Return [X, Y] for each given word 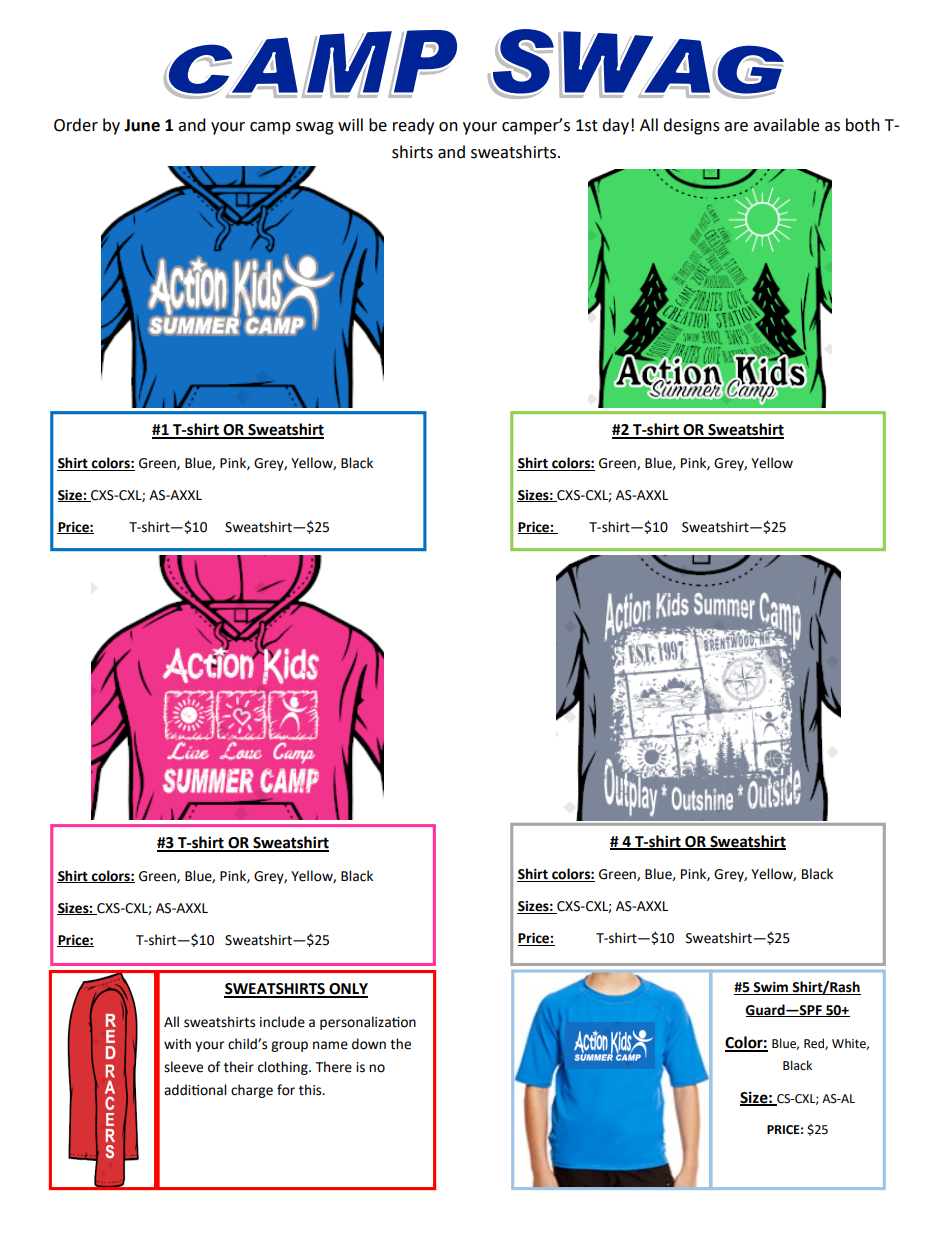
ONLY [347, 990]
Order [76, 125]
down [369, 1044]
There [334, 1067]
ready [413, 126]
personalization [368, 1023]
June [142, 125]
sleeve [183, 1067]
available [786, 125]
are [736, 127]
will [350, 124]
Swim [770, 988]
